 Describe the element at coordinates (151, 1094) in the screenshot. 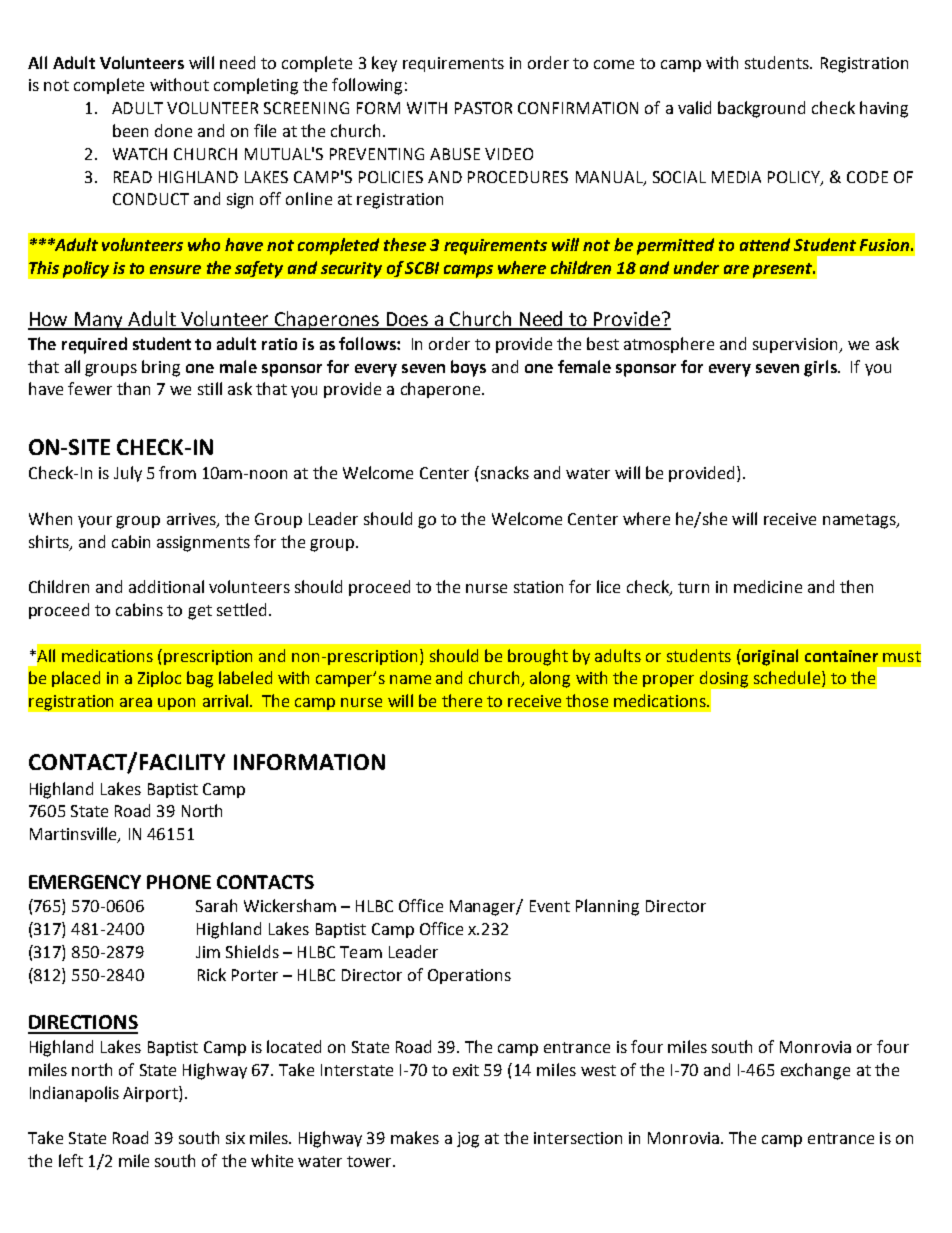

I see `Airport` at that location.
